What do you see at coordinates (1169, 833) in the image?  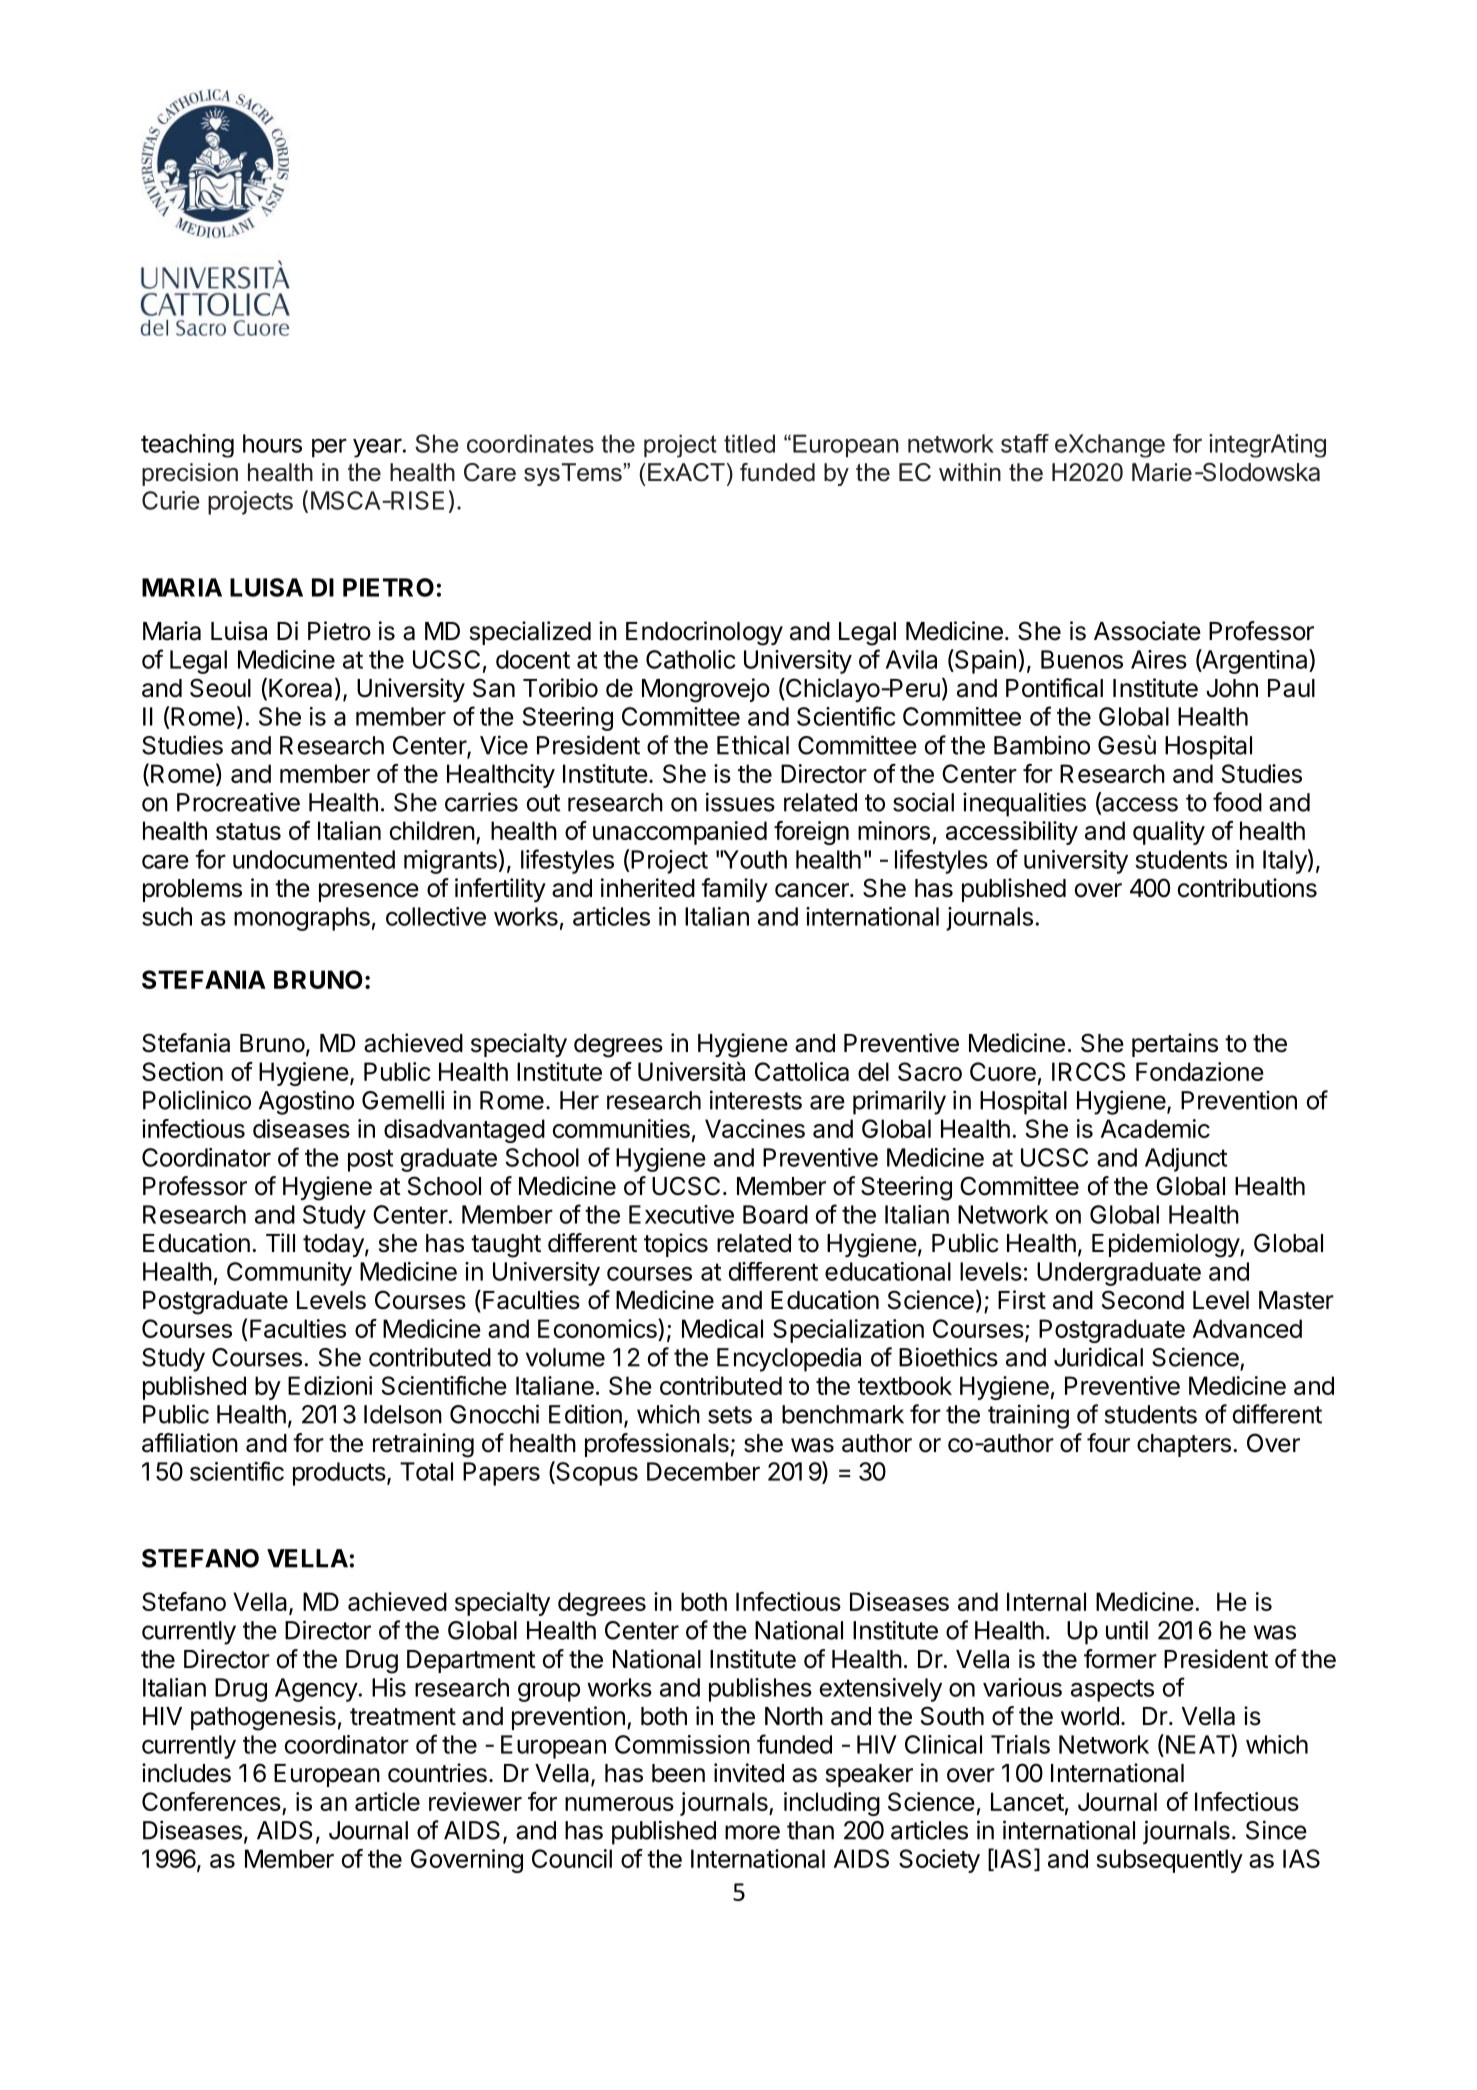 I see `quality` at bounding box center [1169, 833].
